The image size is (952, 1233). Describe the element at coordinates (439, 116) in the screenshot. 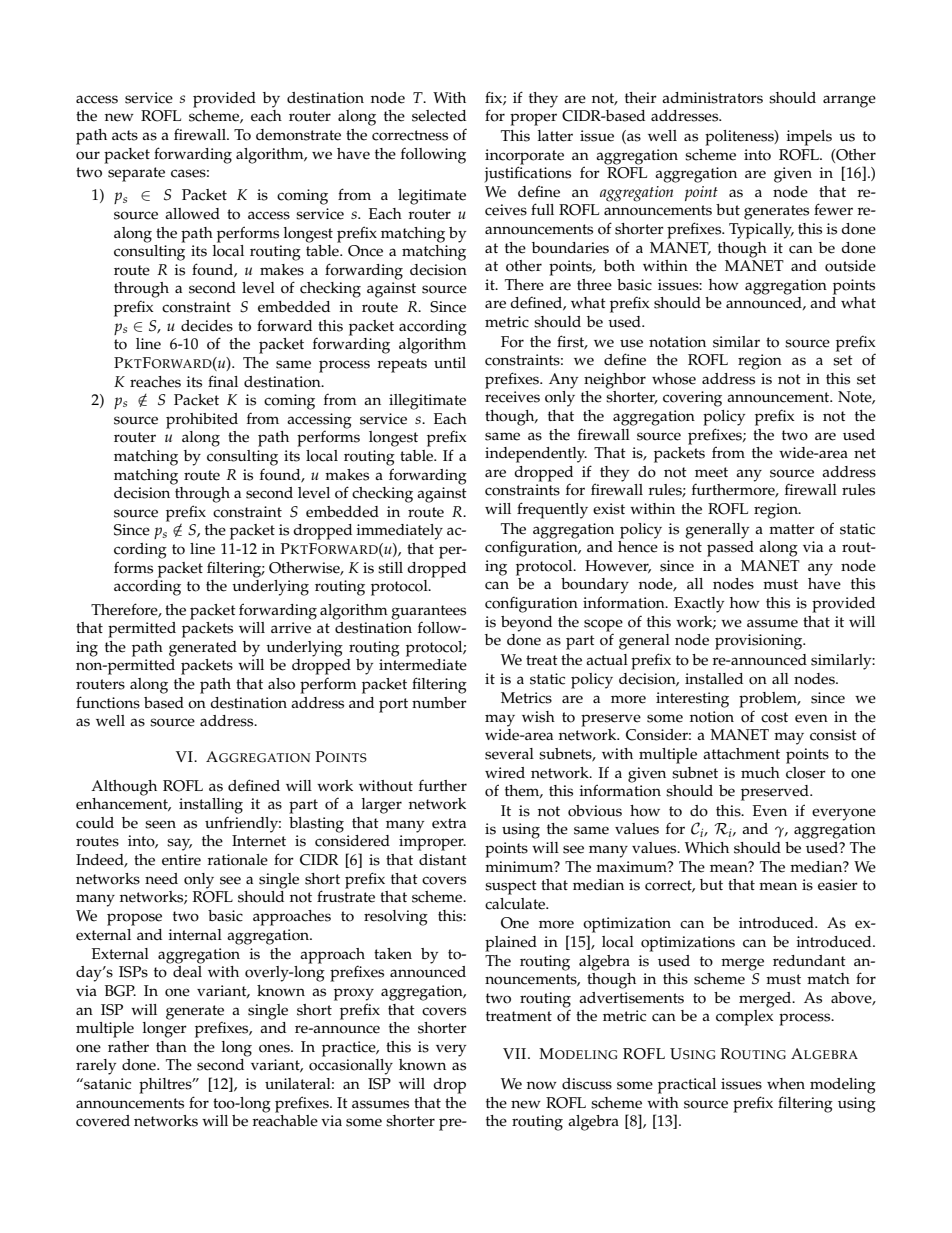

I see `selected` at that location.
